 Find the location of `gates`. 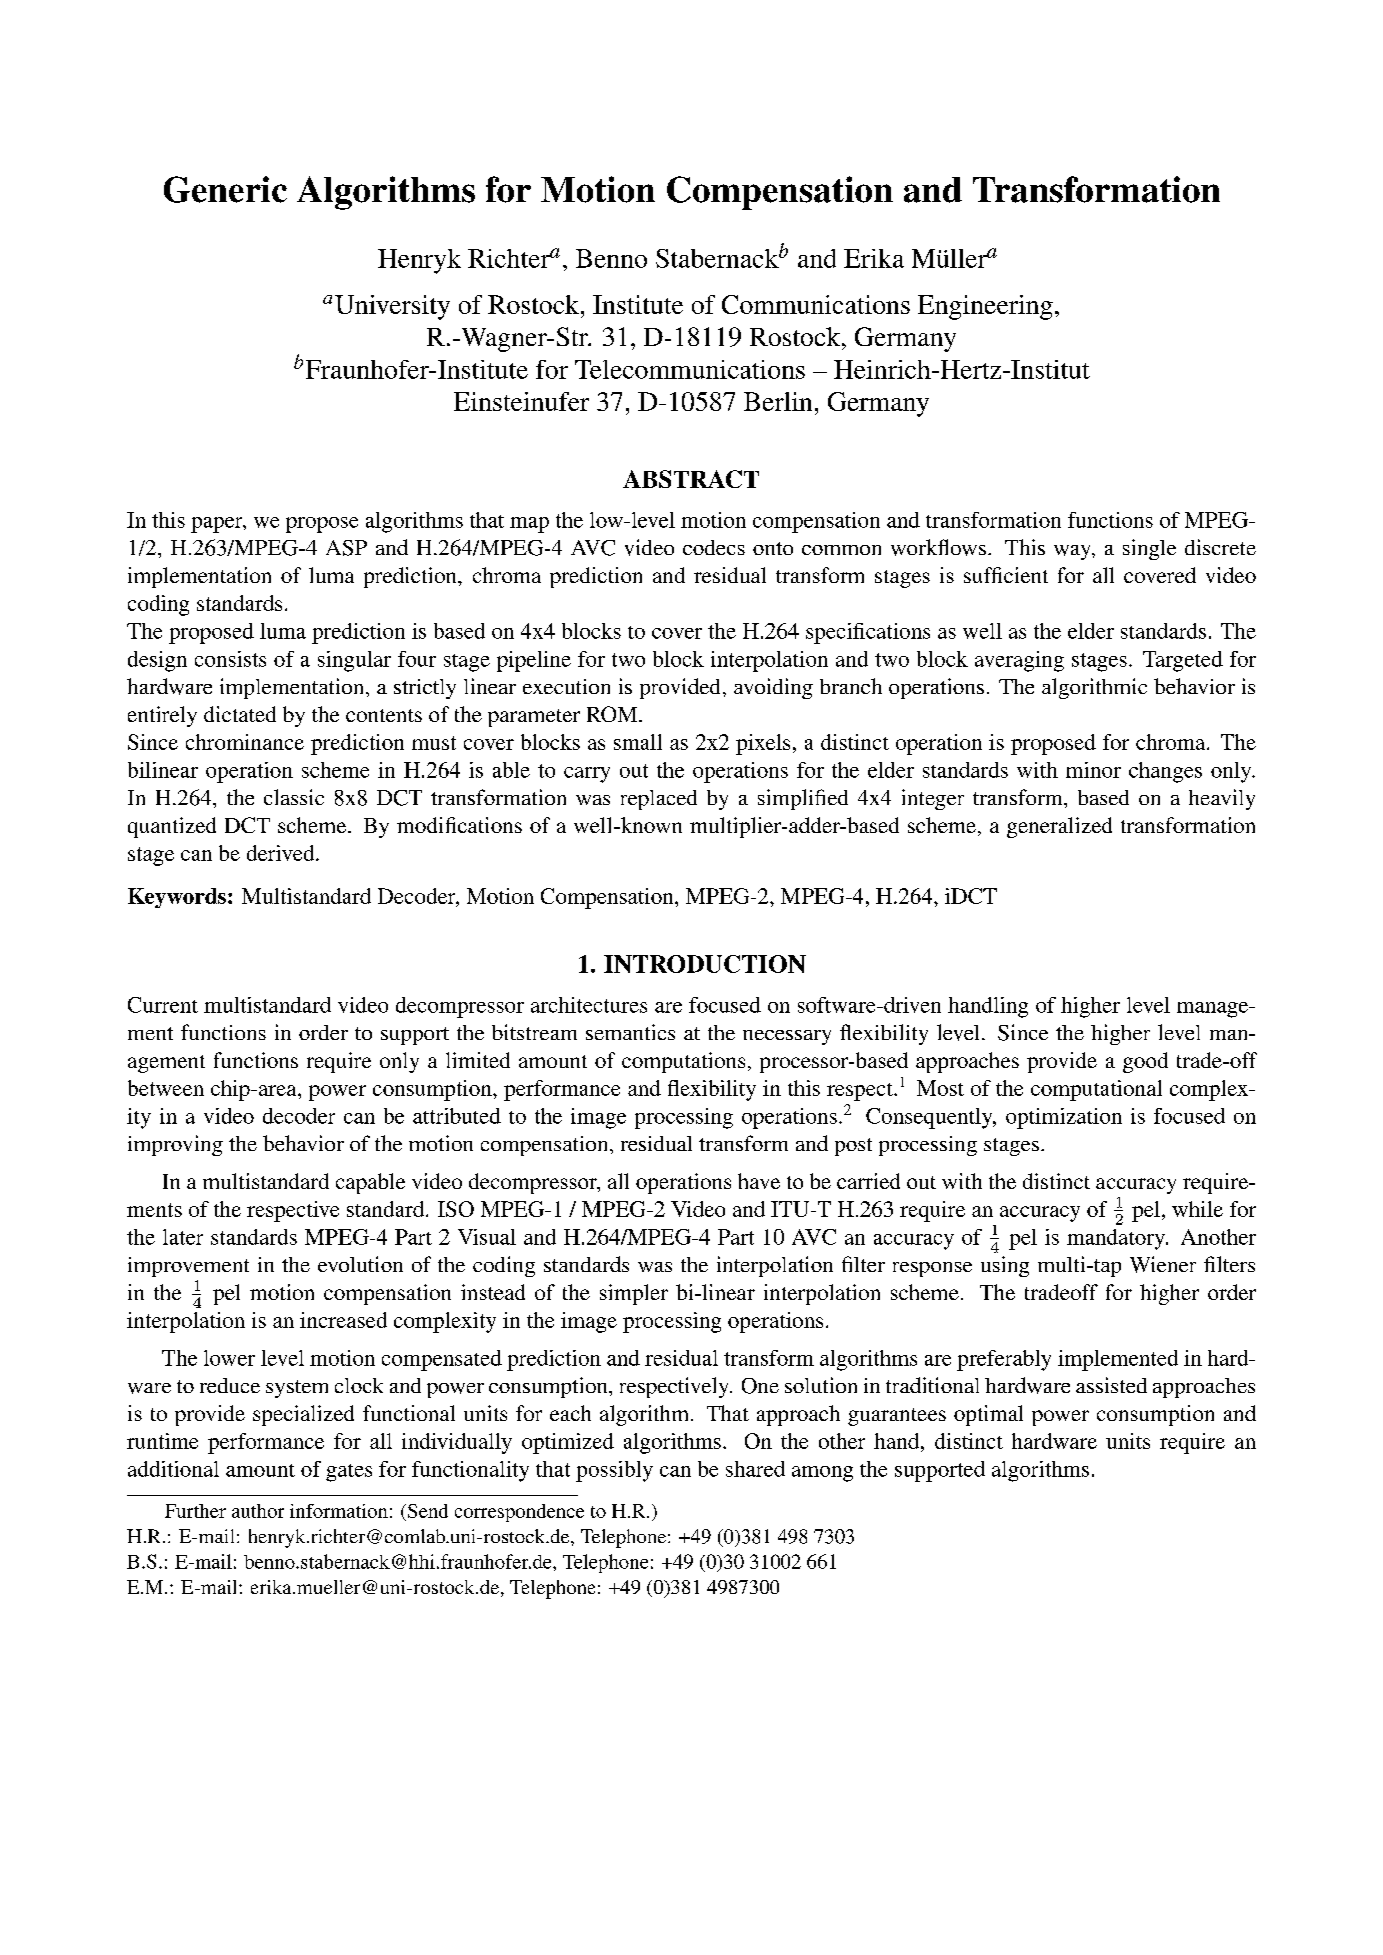

gates is located at coordinates (349, 1473).
